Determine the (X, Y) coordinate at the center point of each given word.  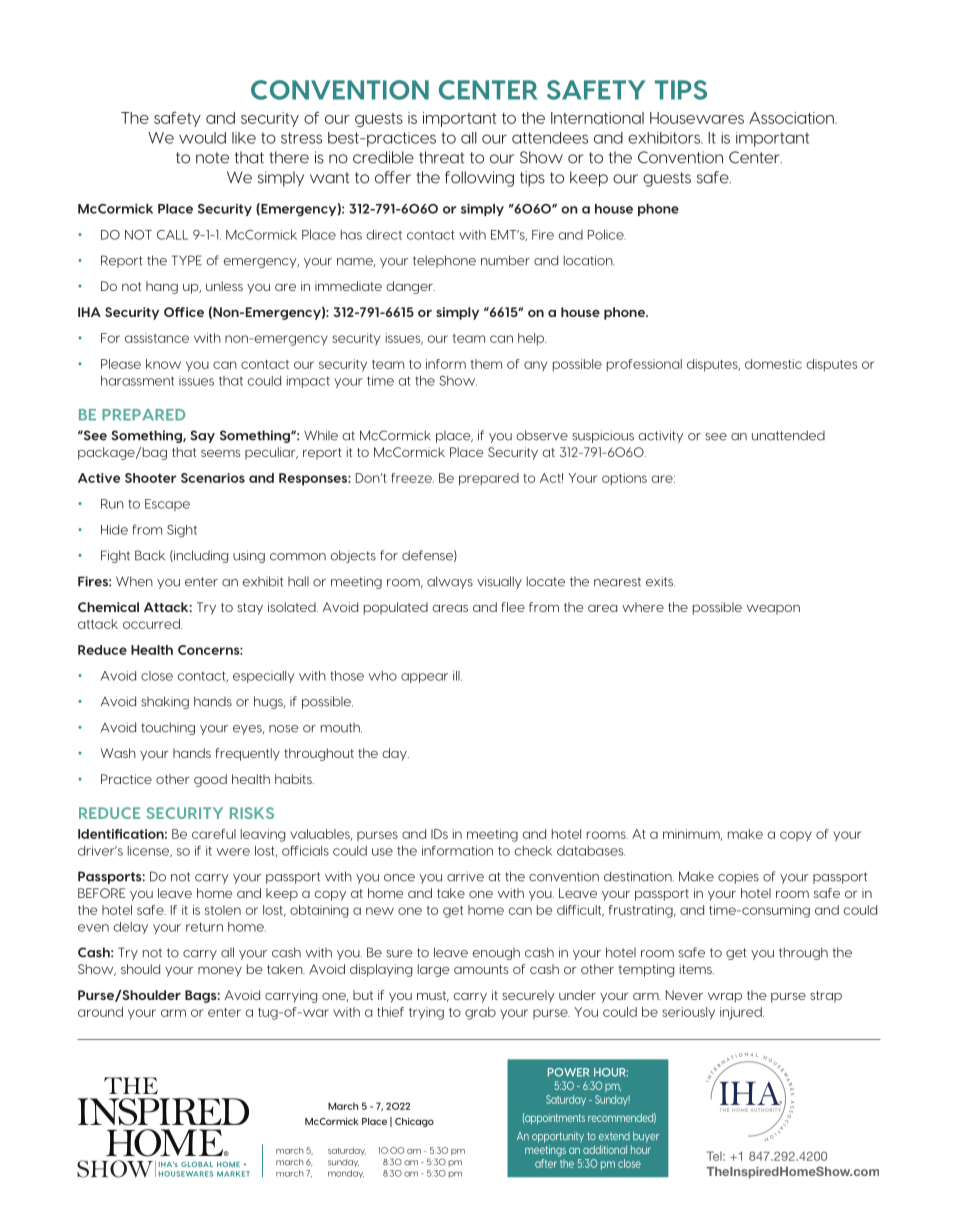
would (202, 138)
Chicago (414, 1122)
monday (346, 1174)
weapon (773, 610)
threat (441, 157)
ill (457, 676)
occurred (152, 624)
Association (792, 118)
